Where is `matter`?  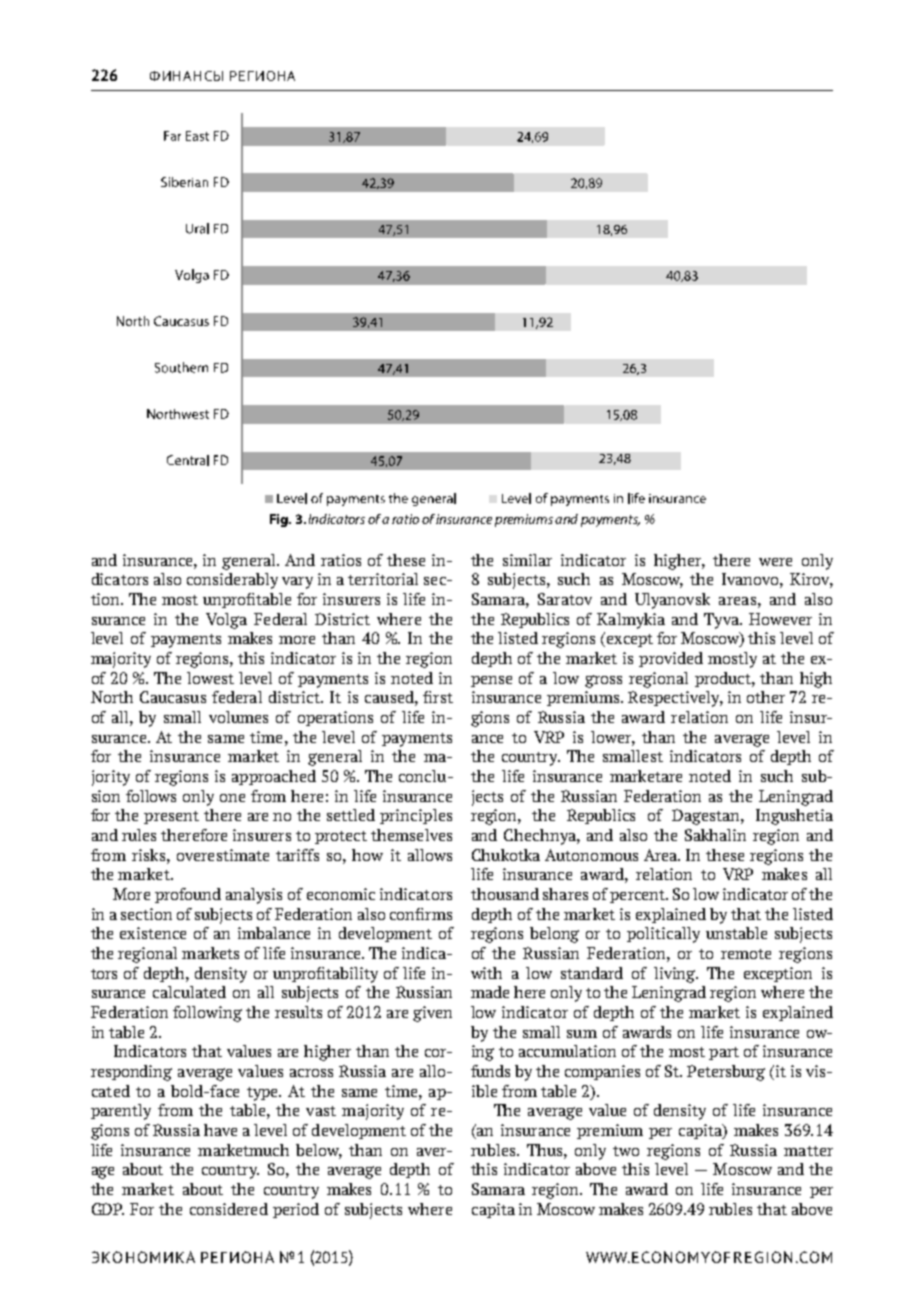
matter is located at coordinates (808, 1151).
